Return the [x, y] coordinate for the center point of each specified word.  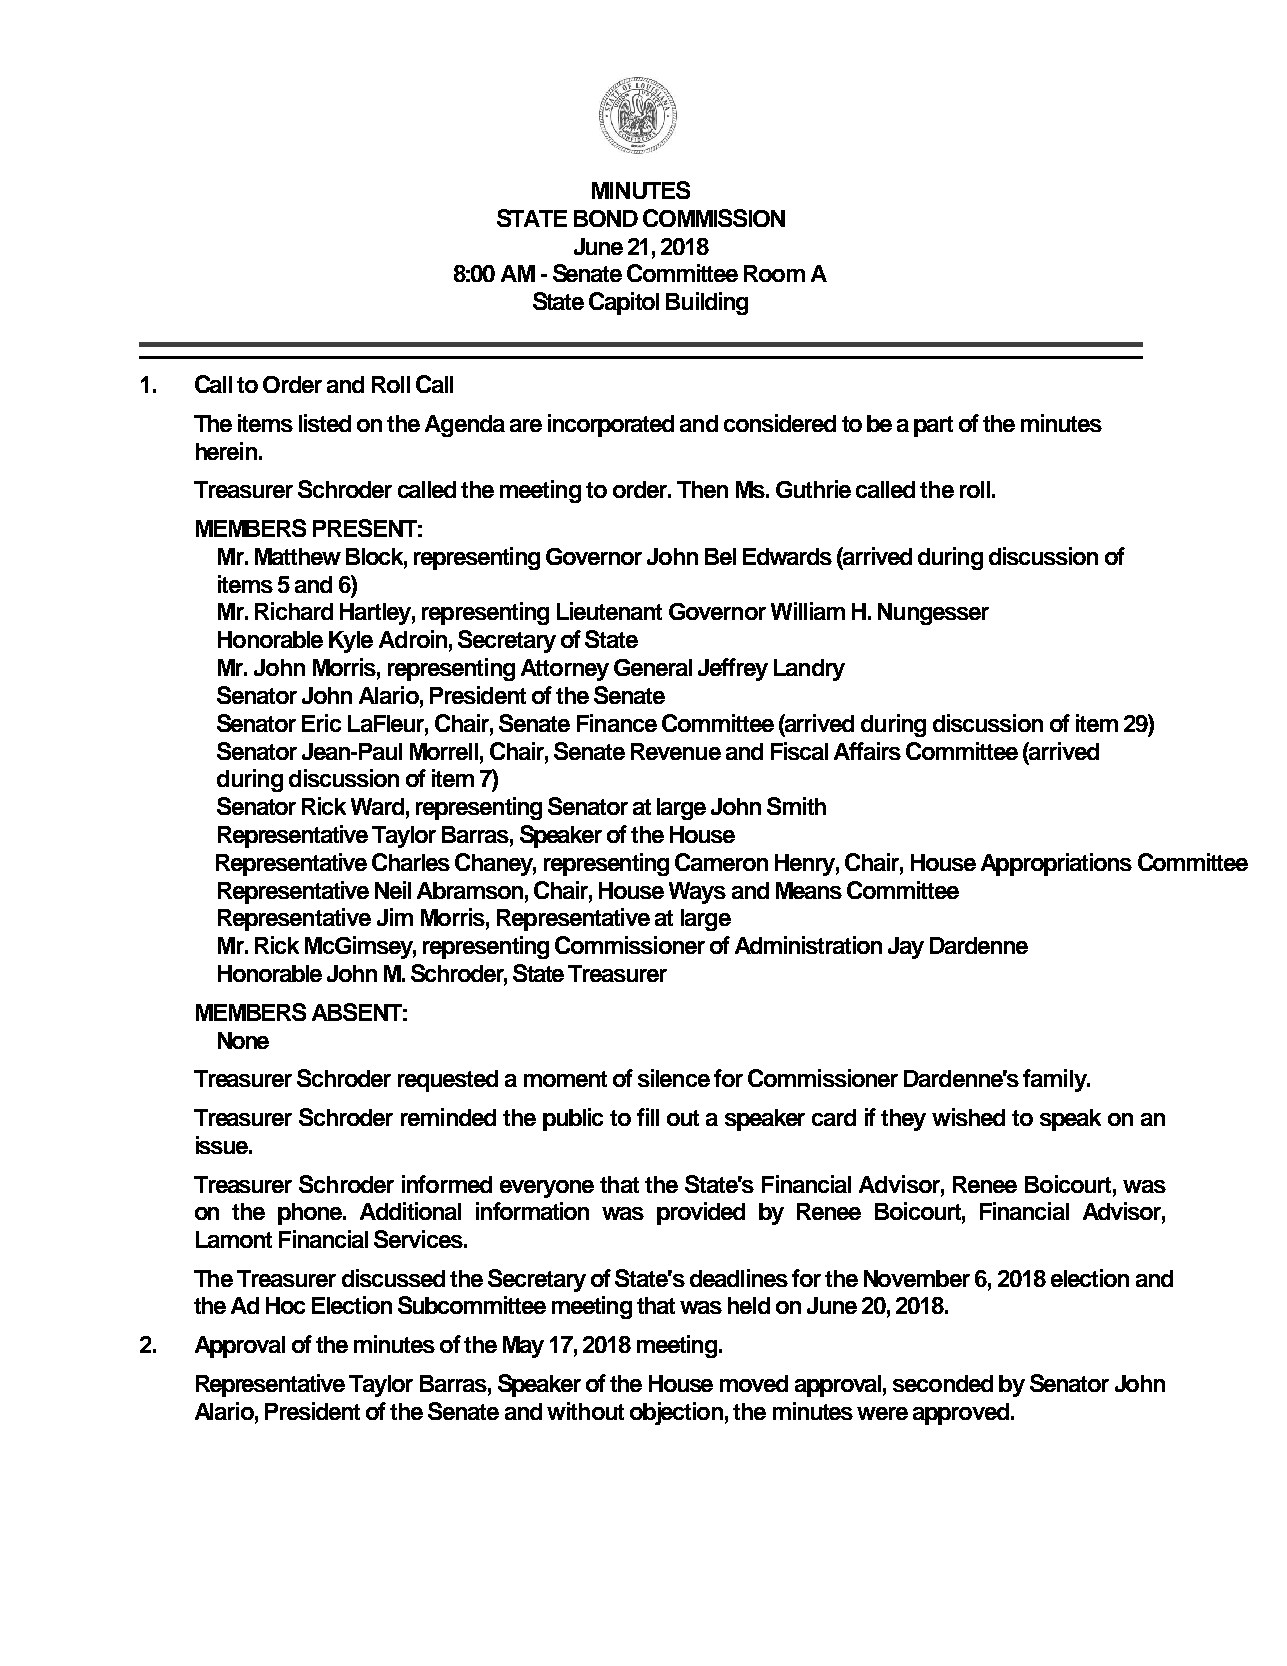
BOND [606, 218]
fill [648, 1117]
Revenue [676, 751]
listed [325, 423]
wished [968, 1117]
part [933, 426]
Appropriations [1056, 864]
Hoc [285, 1305]
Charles [411, 862]
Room [774, 273]
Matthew [298, 556]
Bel [720, 556]
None [243, 1040]
